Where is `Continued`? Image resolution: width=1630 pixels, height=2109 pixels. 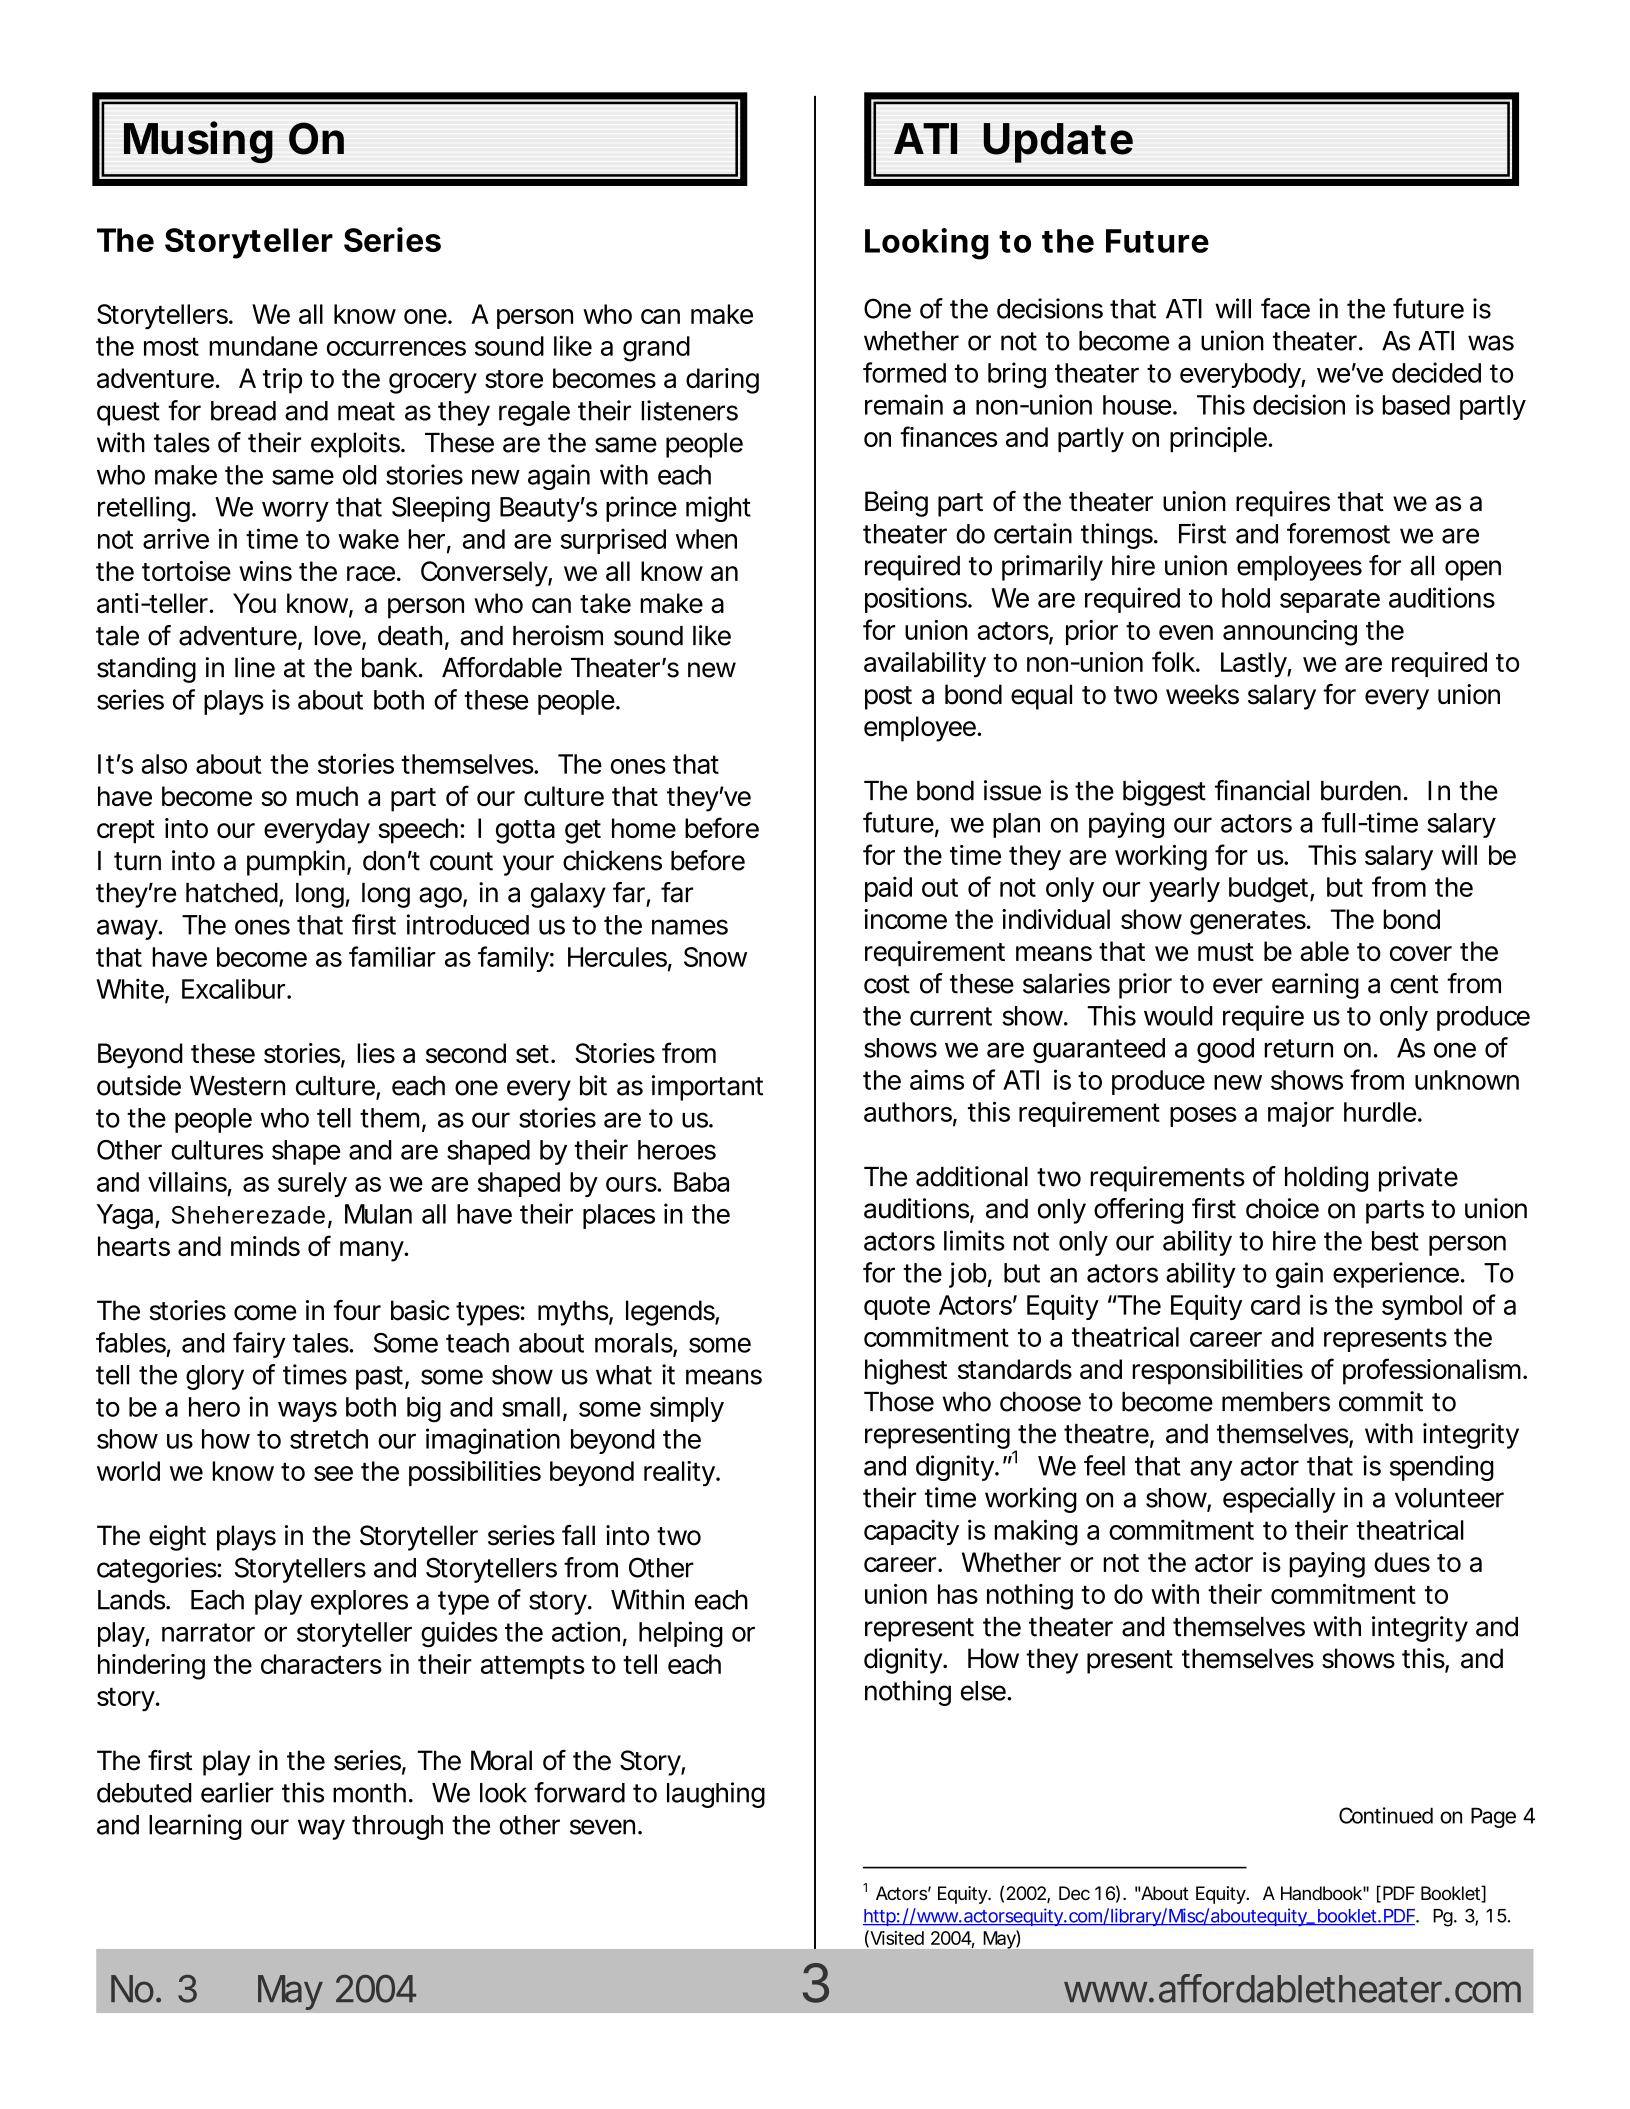 Continued is located at coordinates (1386, 1815).
